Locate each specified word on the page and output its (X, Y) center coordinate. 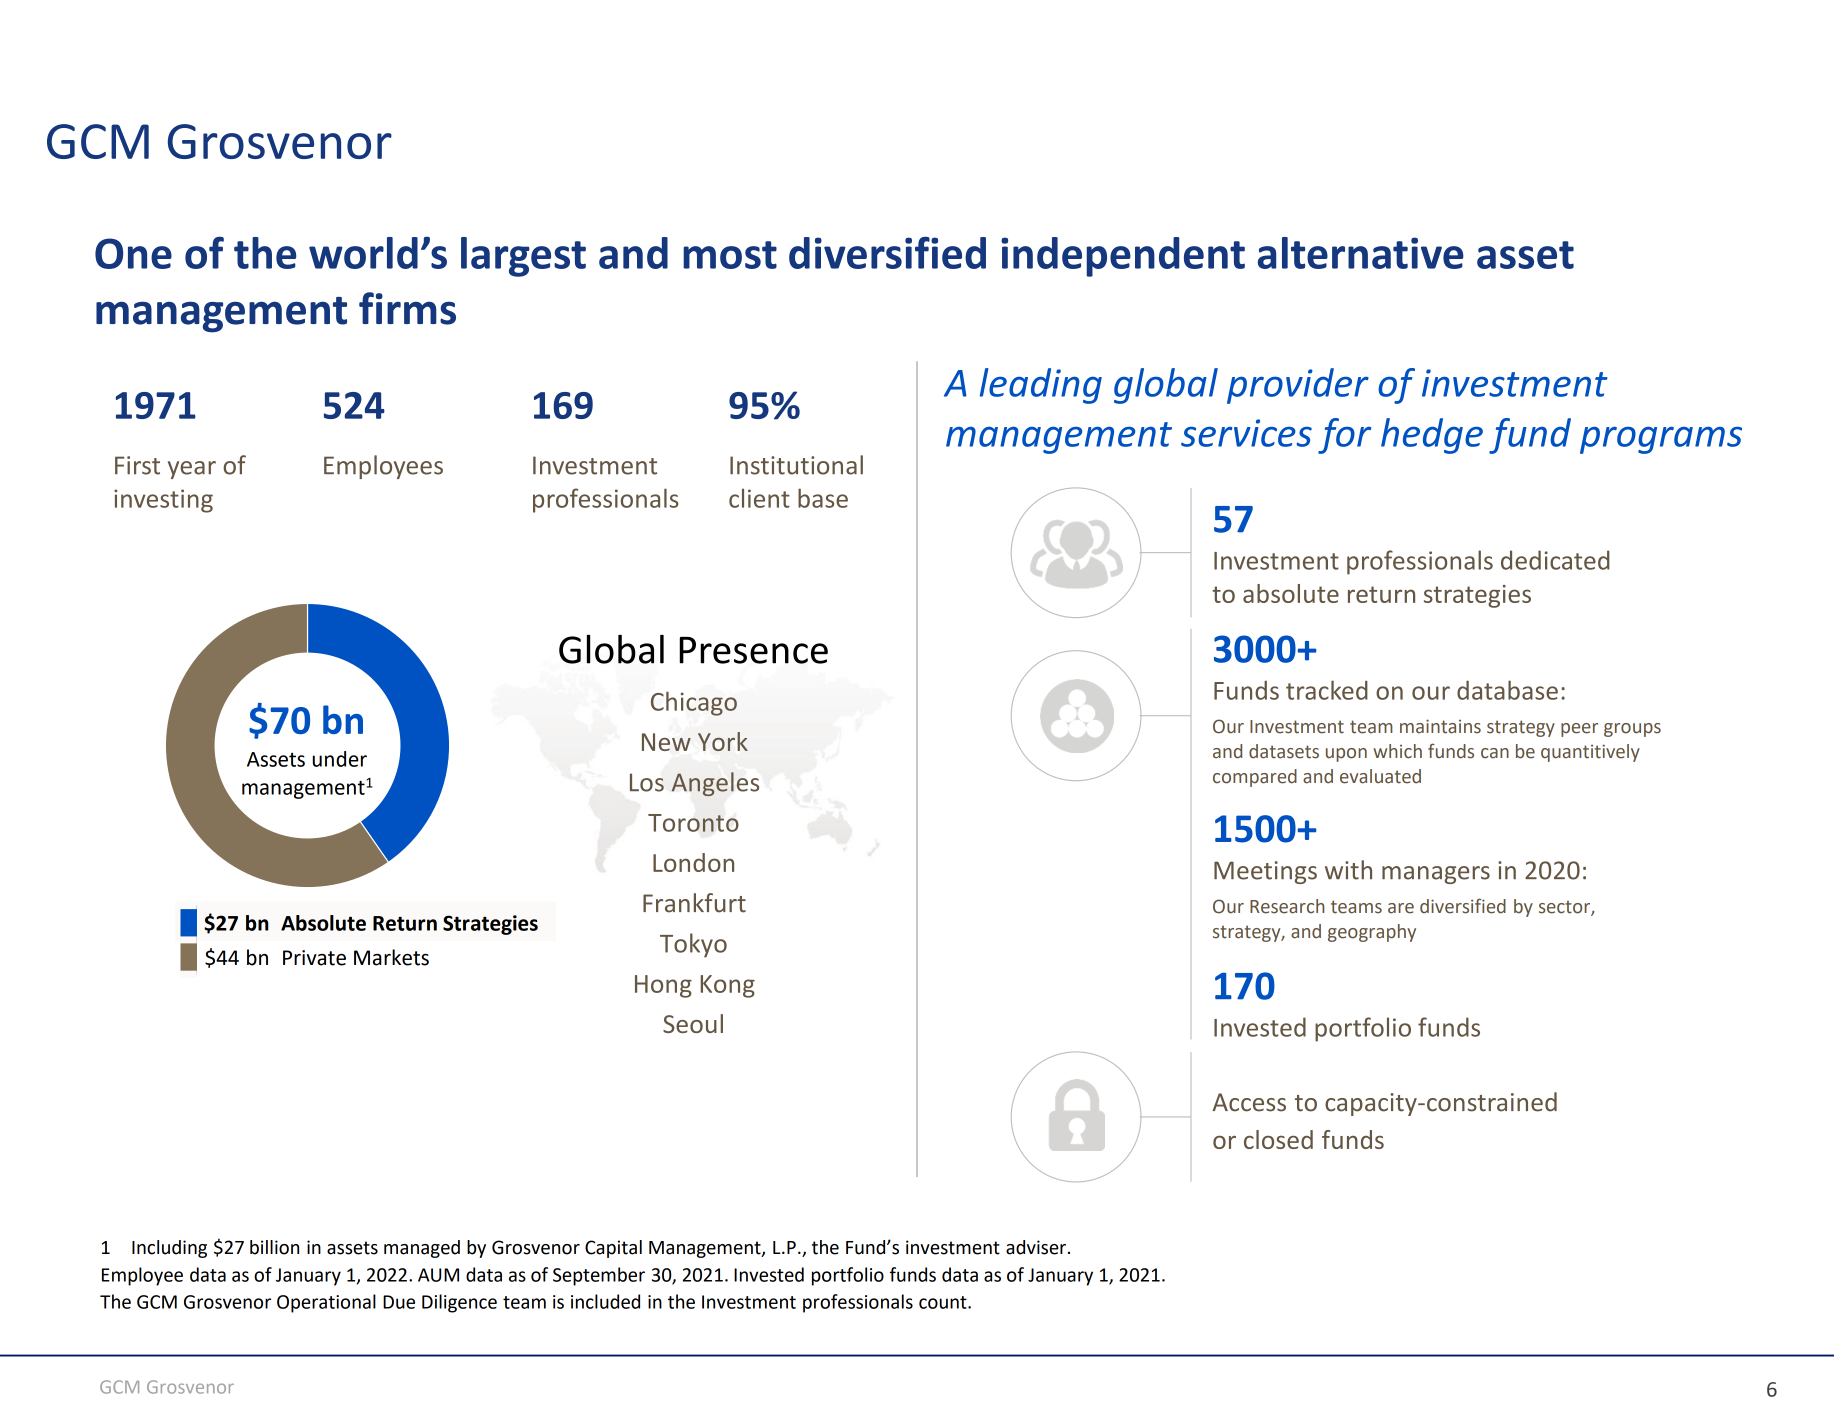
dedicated (1555, 560)
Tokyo (693, 945)
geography (1372, 933)
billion (274, 1247)
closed (1278, 1139)
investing (163, 501)
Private (314, 958)
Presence (753, 650)
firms (407, 308)
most (730, 255)
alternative (1361, 253)
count (944, 1302)
